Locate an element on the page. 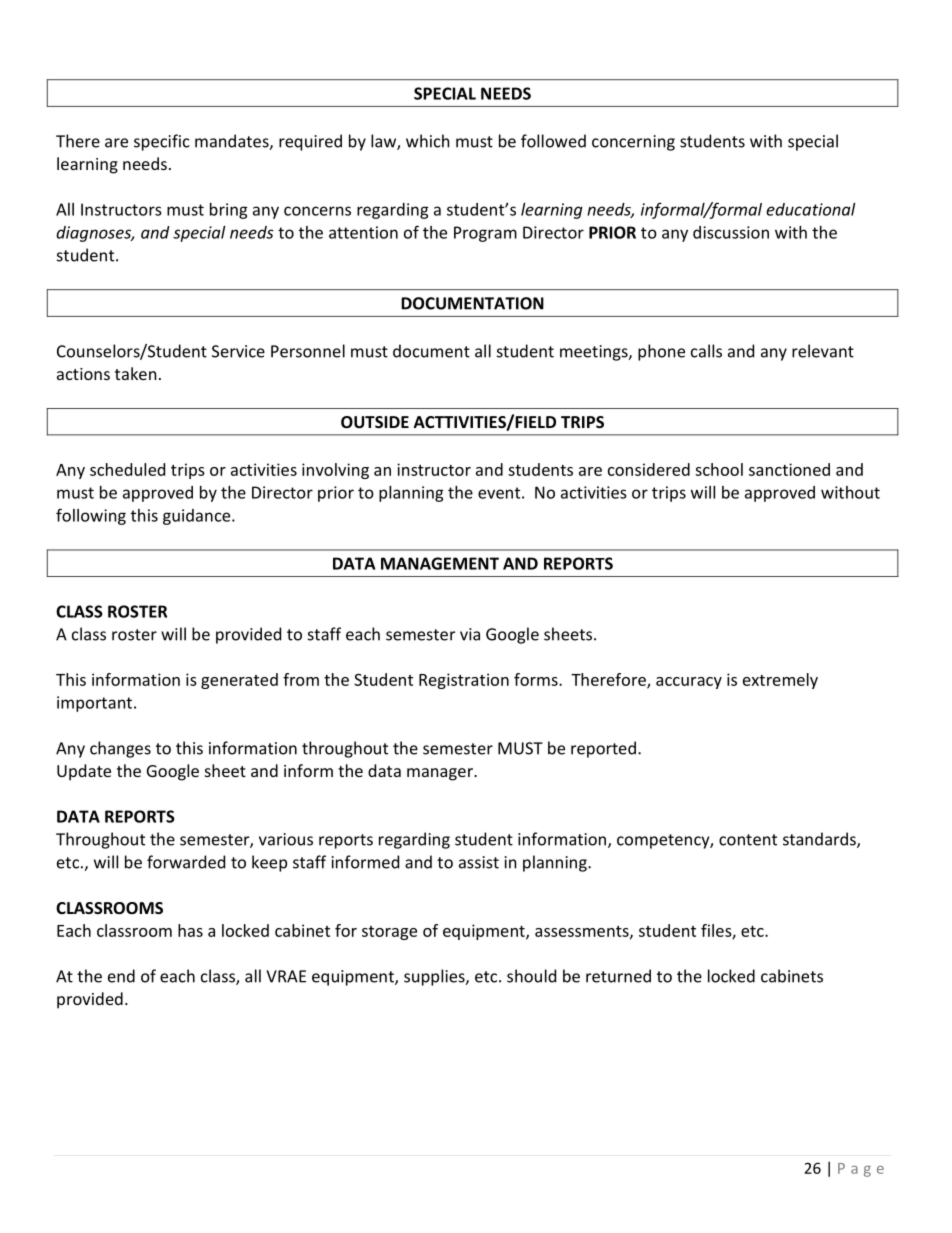 This image has width=952, height=1233. has is located at coordinates (190, 930).
